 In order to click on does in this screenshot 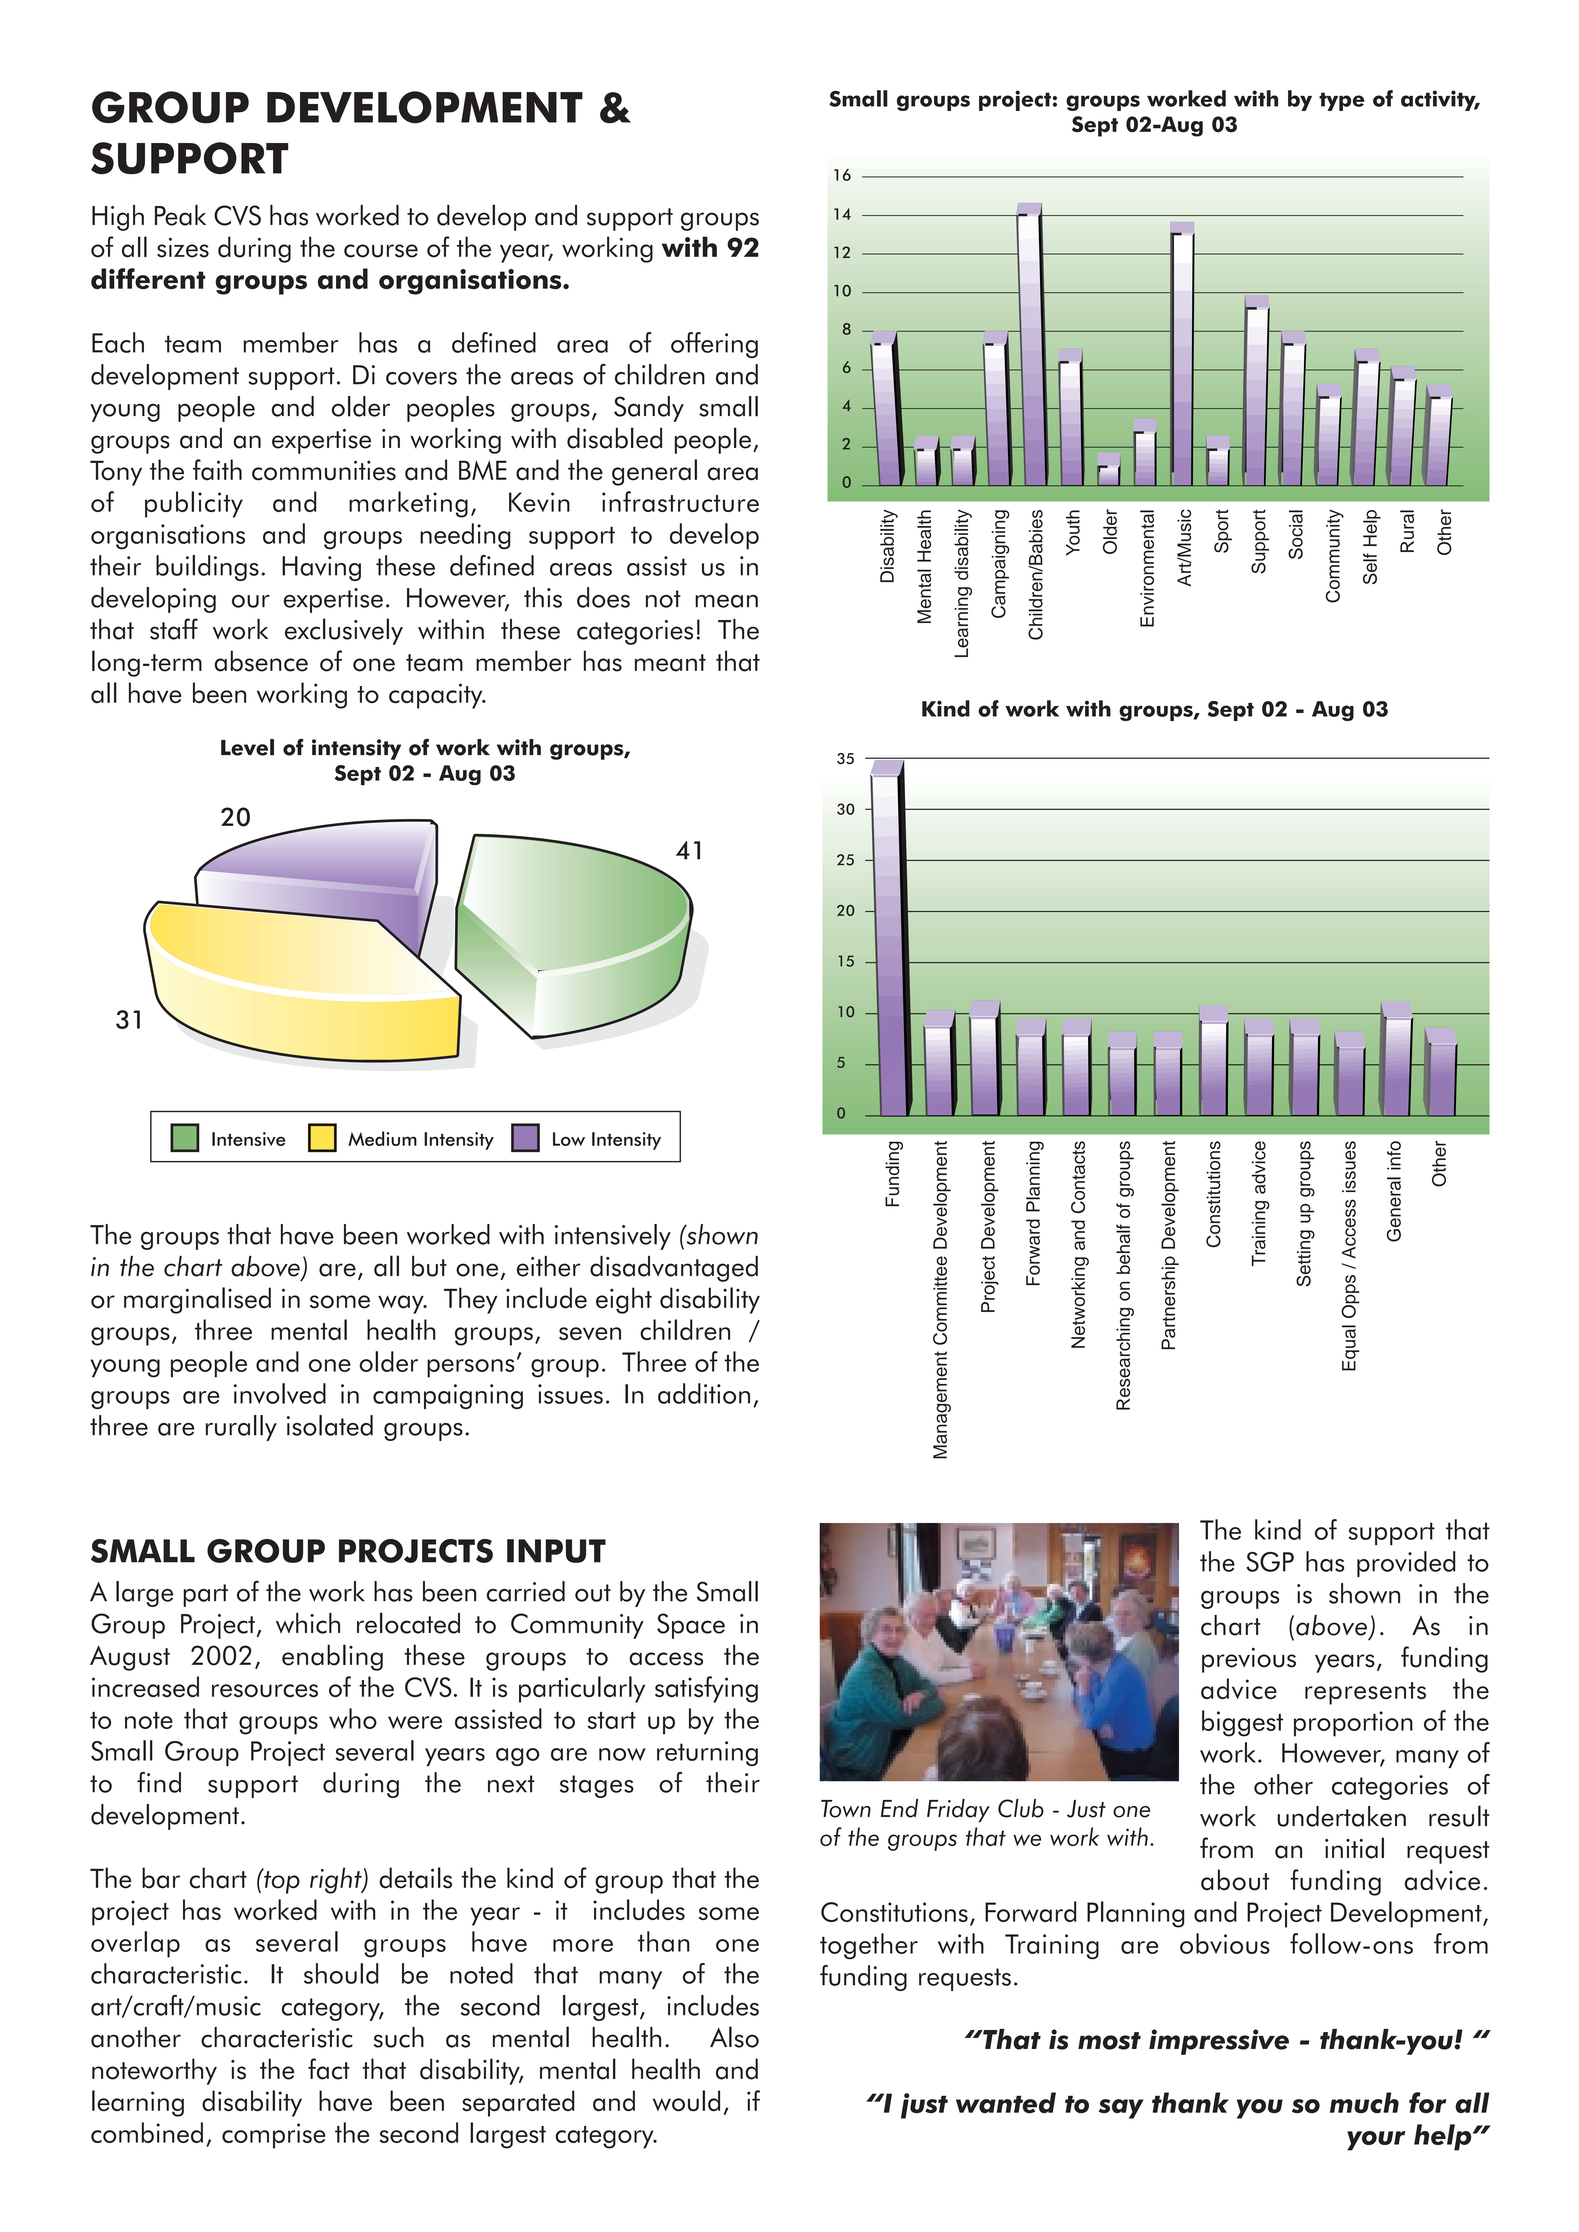, I will do `click(603, 597)`.
